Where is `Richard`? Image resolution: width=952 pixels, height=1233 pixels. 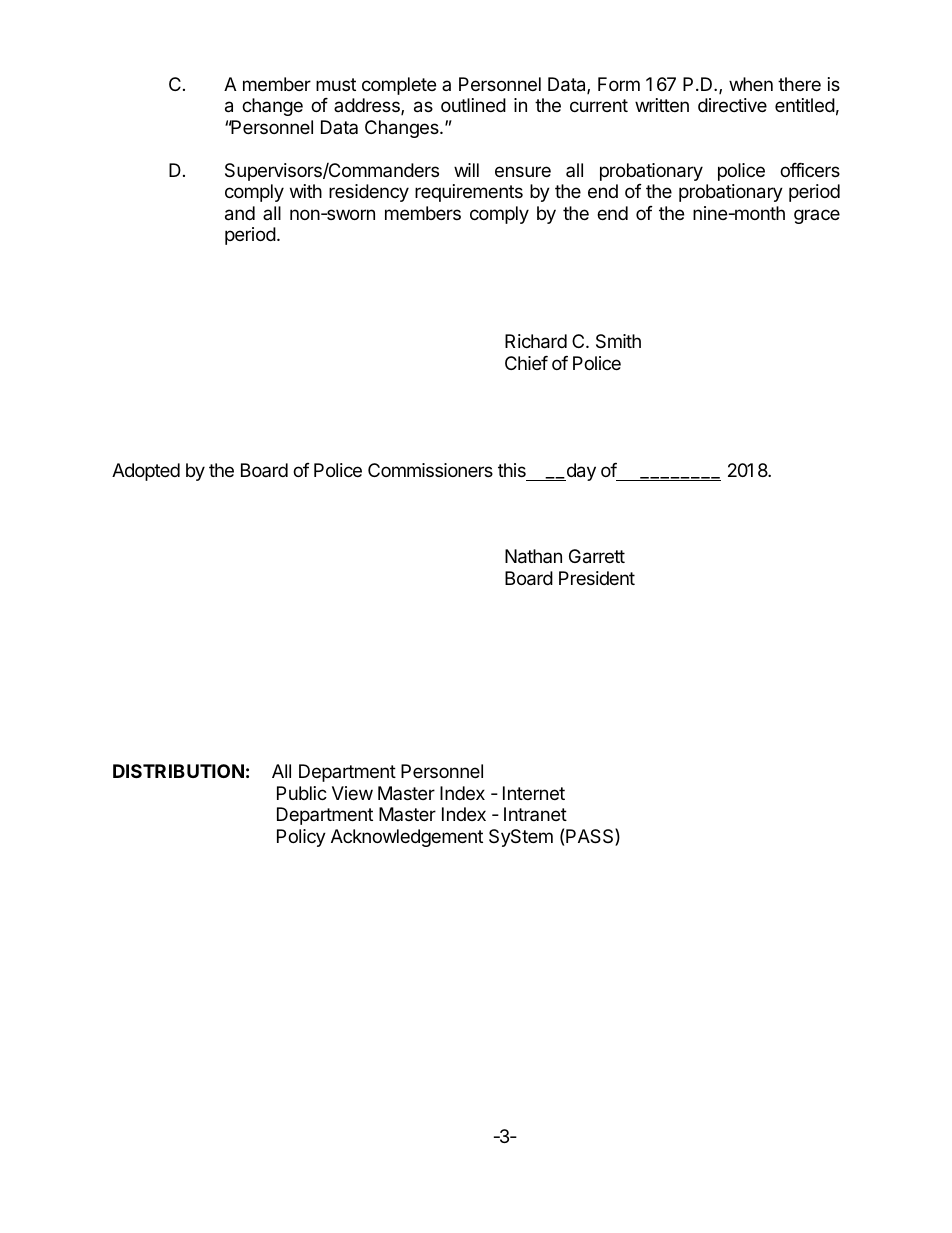
Richard is located at coordinates (536, 341).
